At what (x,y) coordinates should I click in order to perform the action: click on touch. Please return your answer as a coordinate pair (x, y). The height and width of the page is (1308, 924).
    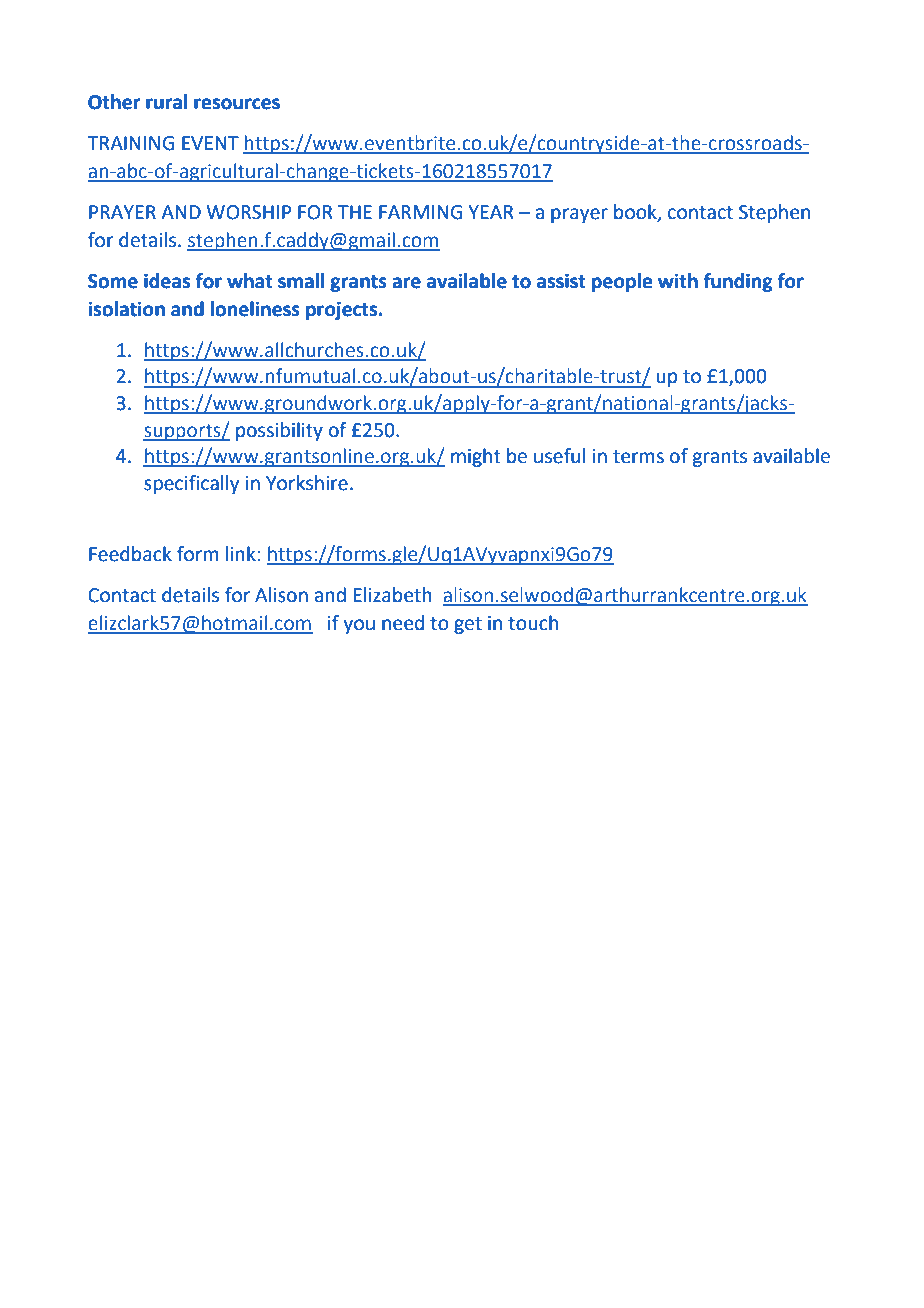
    Looking at the image, I should click on (533, 623).
